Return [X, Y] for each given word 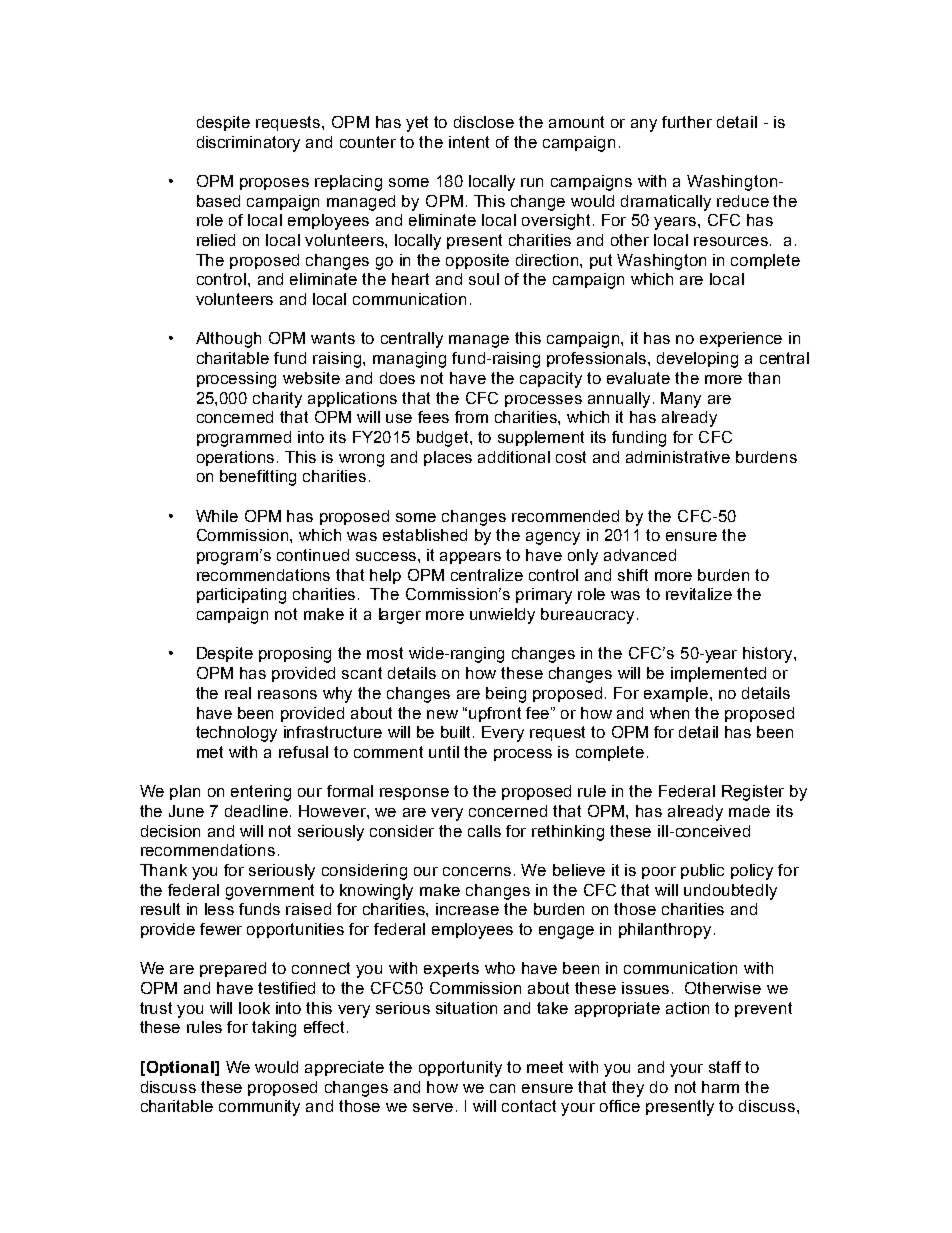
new [442, 714]
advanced [640, 555]
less [219, 909]
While [217, 516]
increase [467, 909]
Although [228, 340]
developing [697, 360]
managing [409, 360]
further [687, 122]
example [677, 694]
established [425, 535]
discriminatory [248, 144]
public [702, 871]
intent [469, 142]
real [238, 693]
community [259, 1108]
